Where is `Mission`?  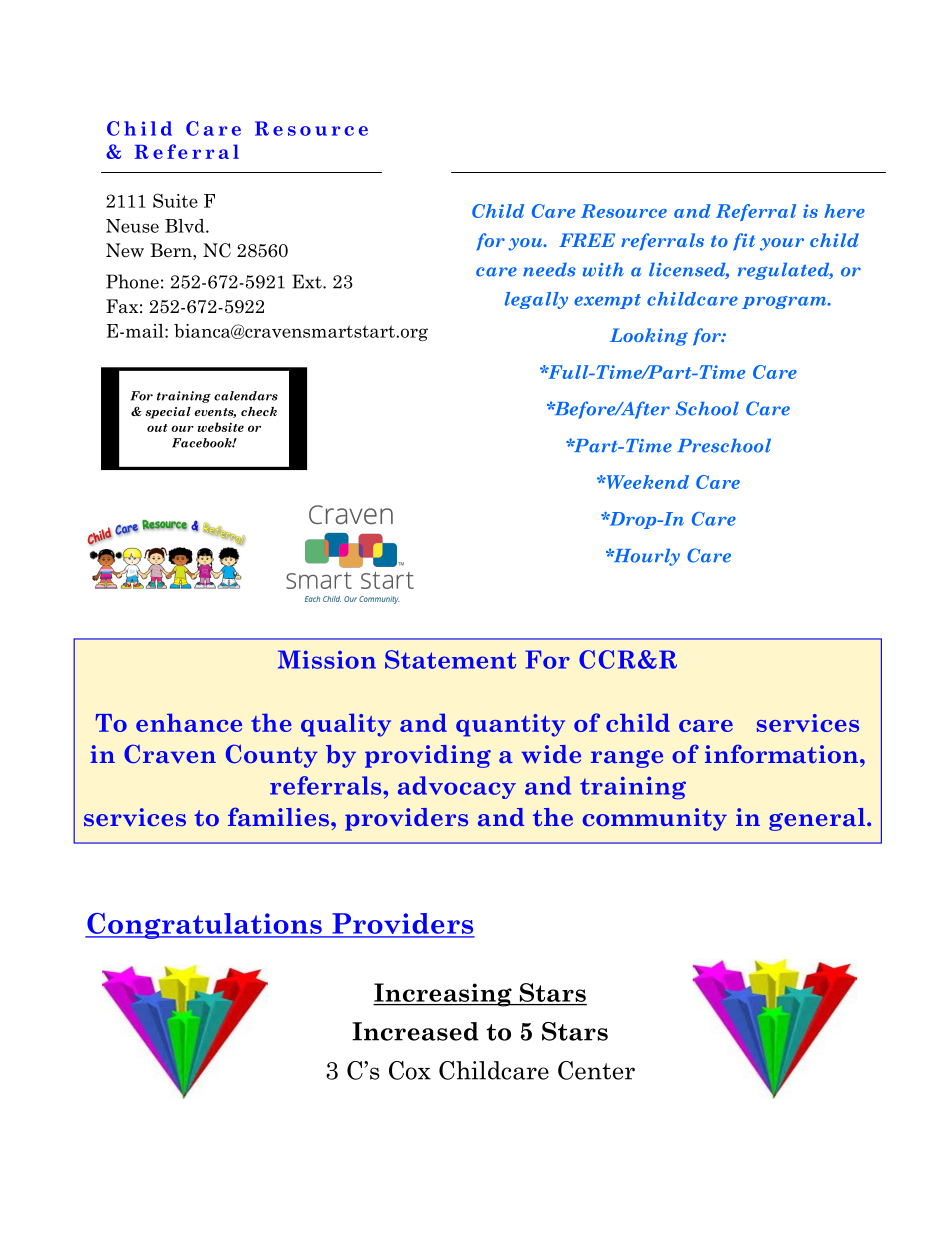
Mission is located at coordinates (327, 659).
